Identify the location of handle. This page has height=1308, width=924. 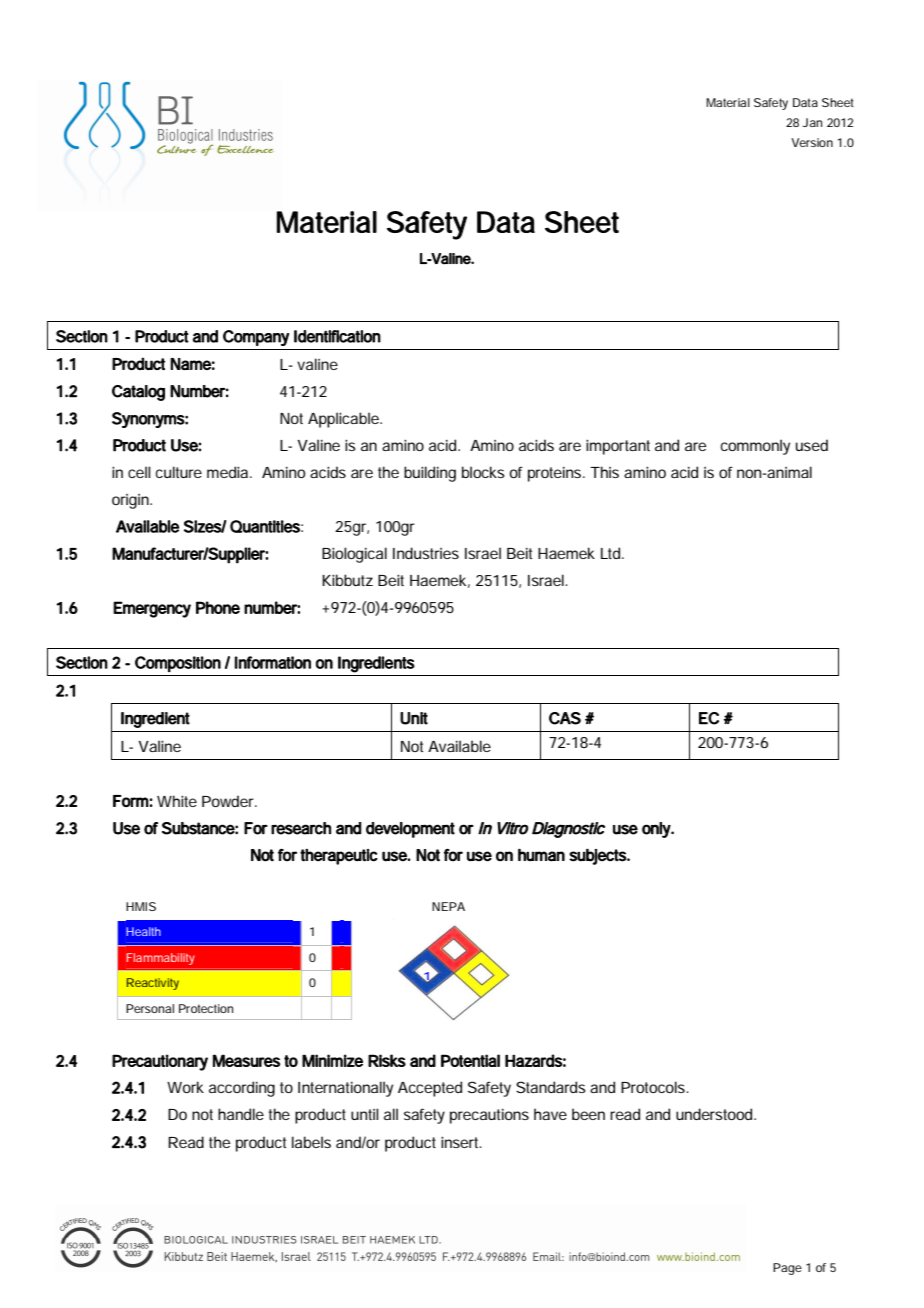
(241, 1114).
